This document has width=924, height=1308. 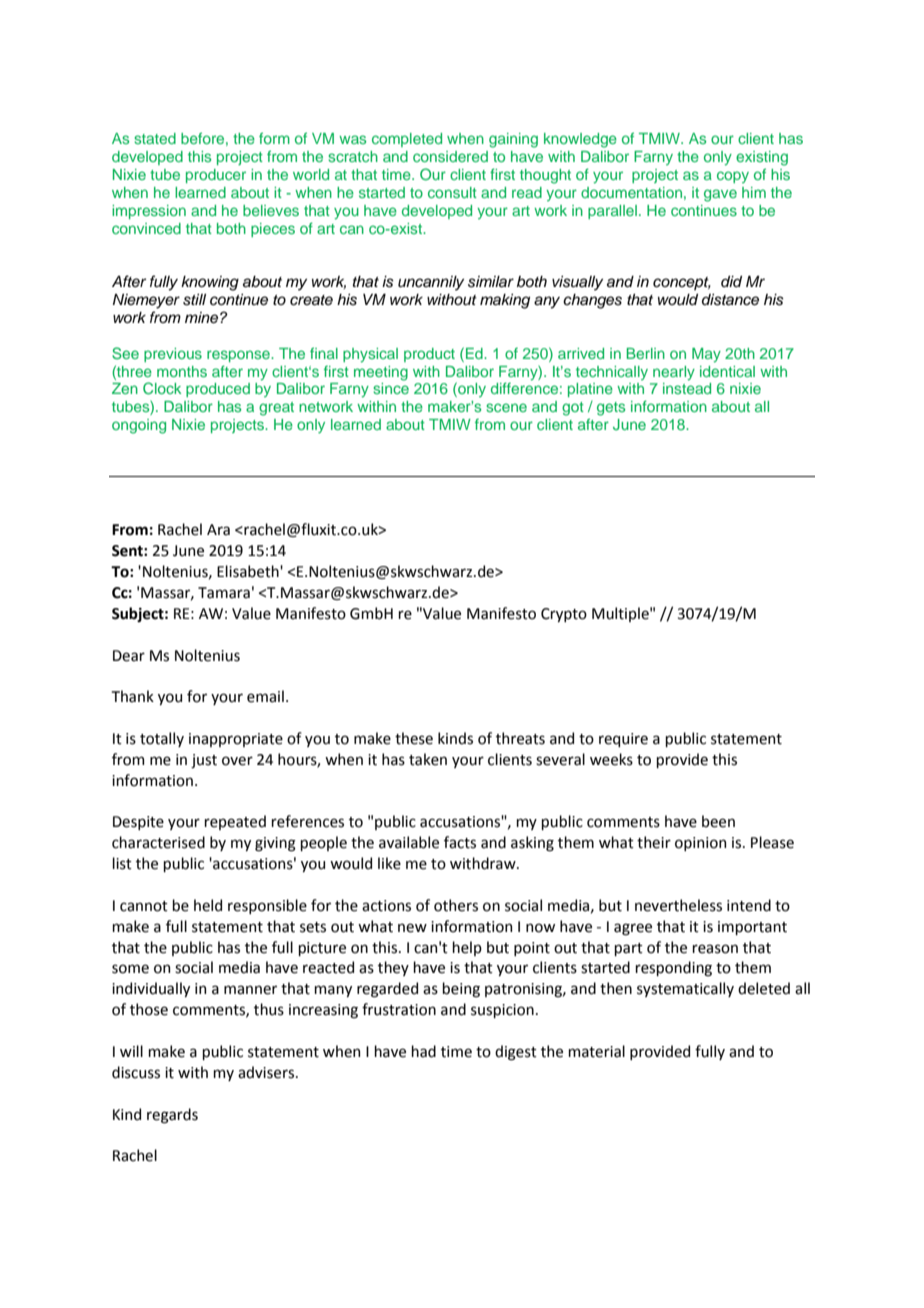 What do you see at coordinates (172, 1116) in the document?
I see `regards` at bounding box center [172, 1116].
